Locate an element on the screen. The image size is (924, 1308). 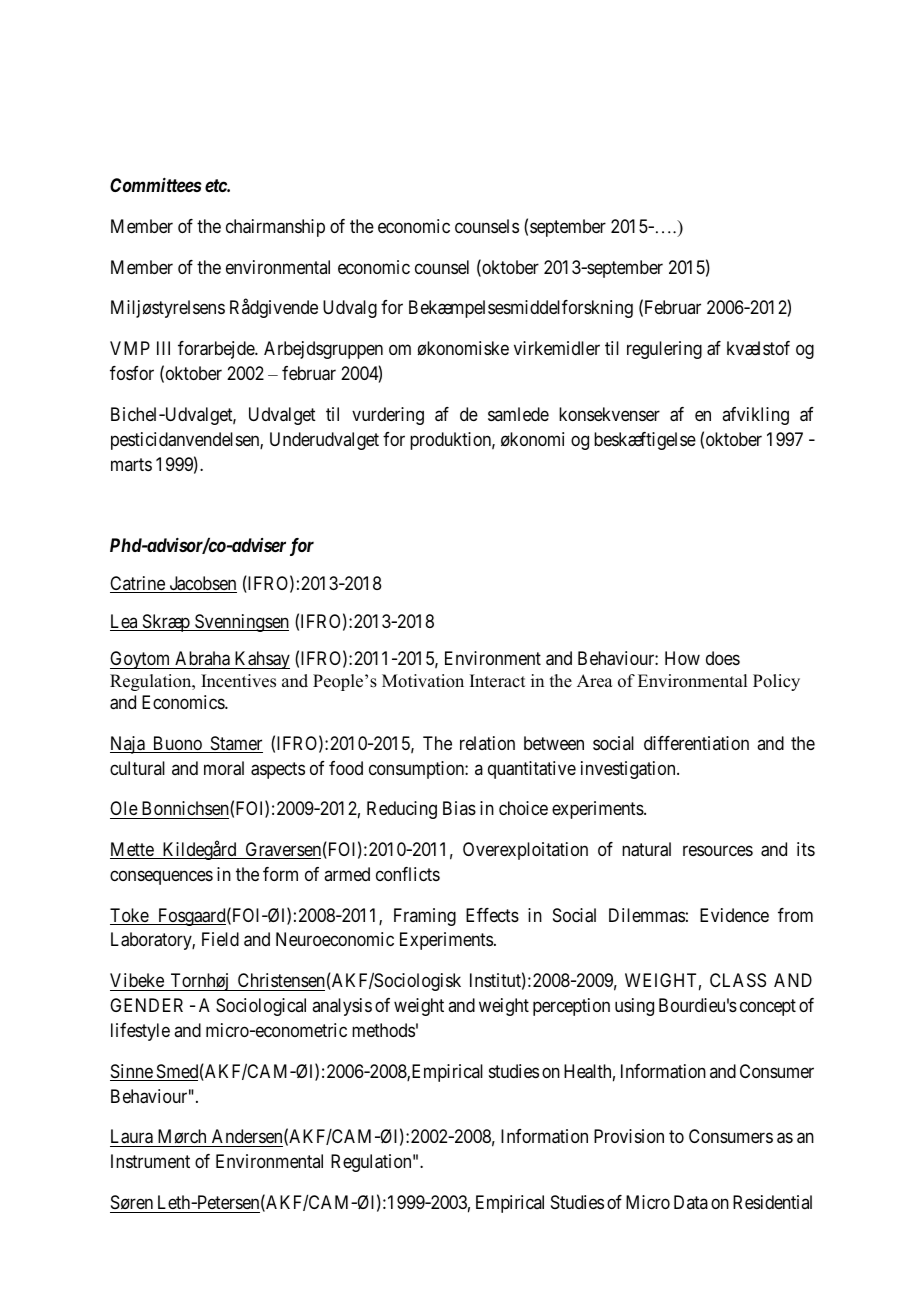
Committees is located at coordinates (155, 185).
